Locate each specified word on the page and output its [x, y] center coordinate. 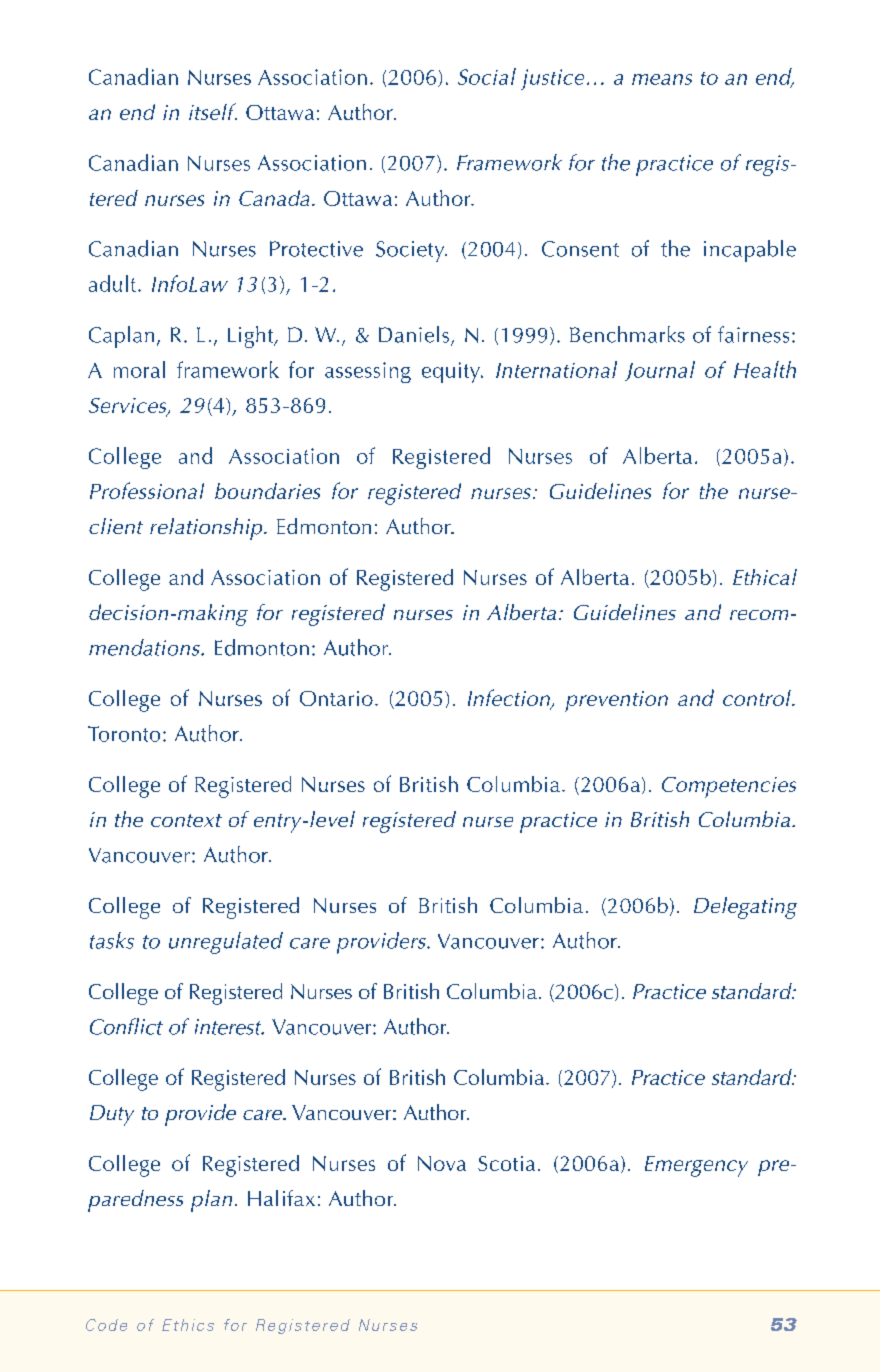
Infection [510, 699]
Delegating [745, 908]
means [662, 79]
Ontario [336, 698]
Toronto [124, 734]
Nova [442, 1163]
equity [452, 372]
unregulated [226, 943]
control [758, 698]
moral [139, 369]
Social [487, 76]
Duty [112, 1115]
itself [213, 111]
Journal [660, 371]
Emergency [696, 1166]
